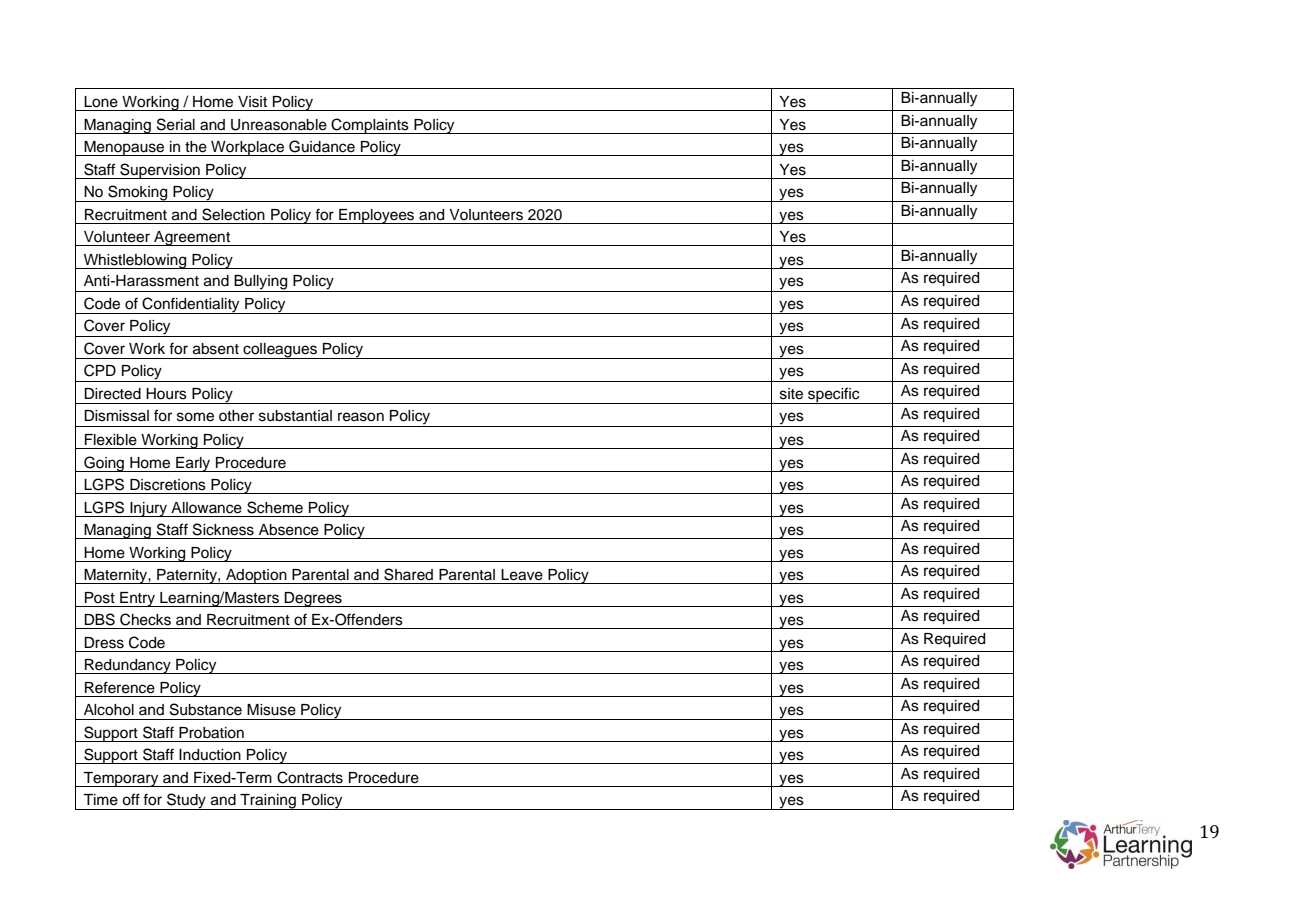 This screenshot has width=1308, height=924. Describe the element at coordinates (275, 507) in the screenshot. I see `Scheme` at that location.
